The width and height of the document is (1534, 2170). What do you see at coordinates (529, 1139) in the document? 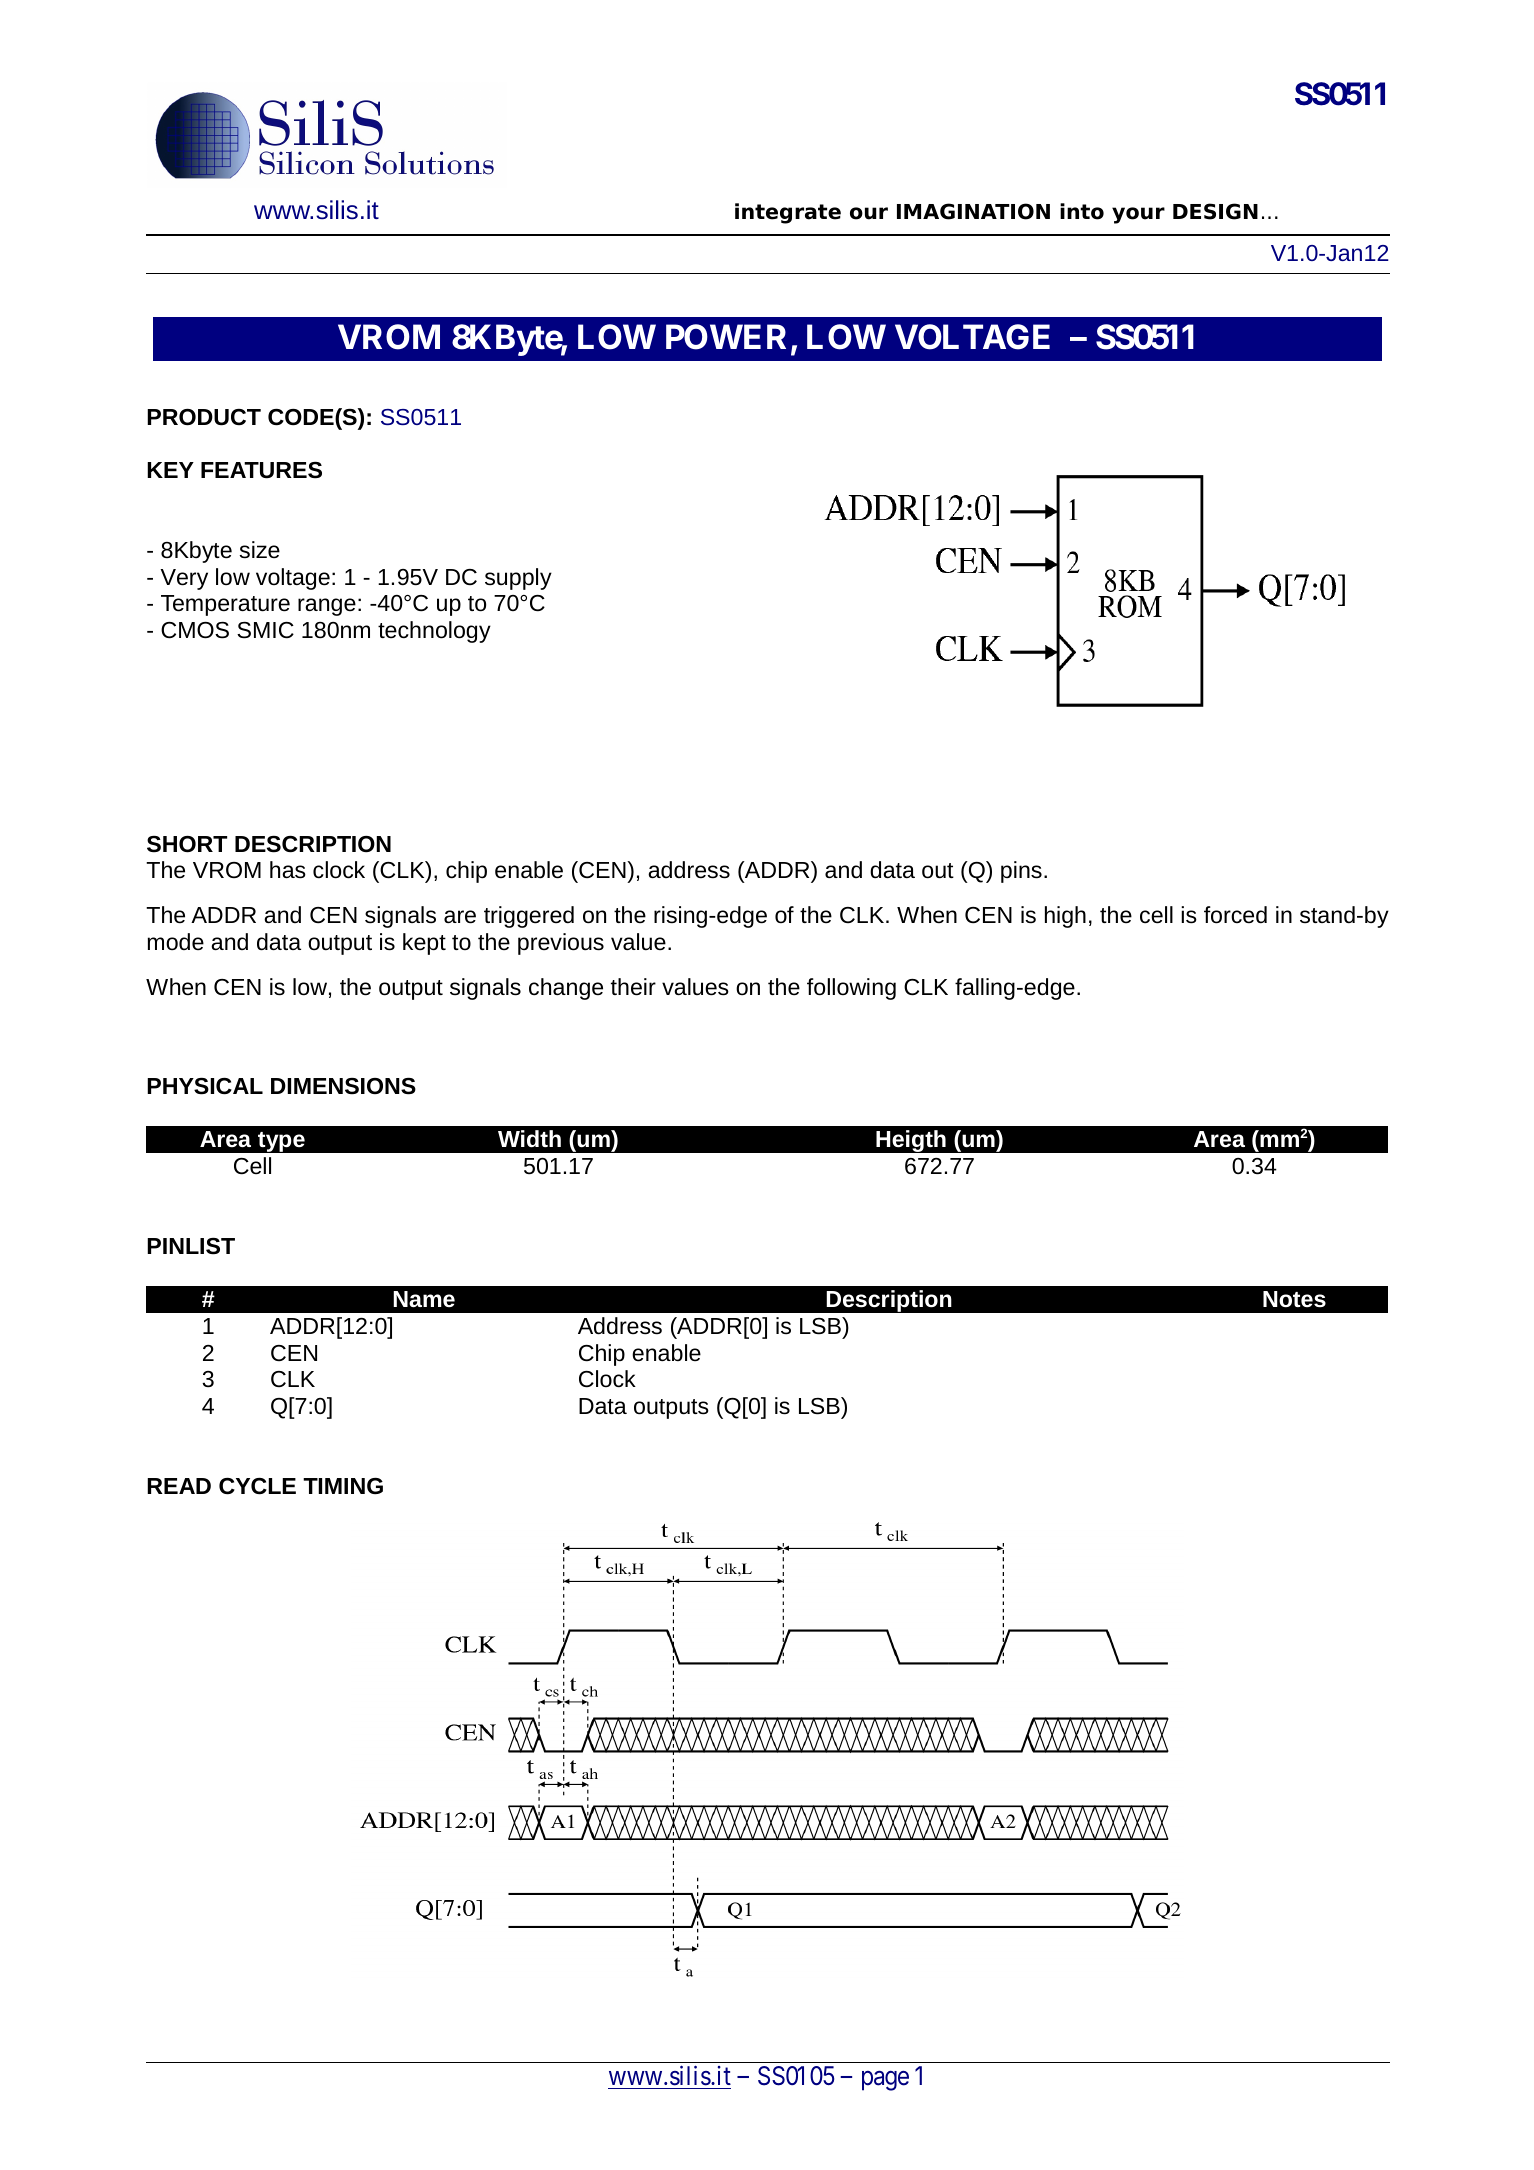
I see `Width` at bounding box center [529, 1139].
